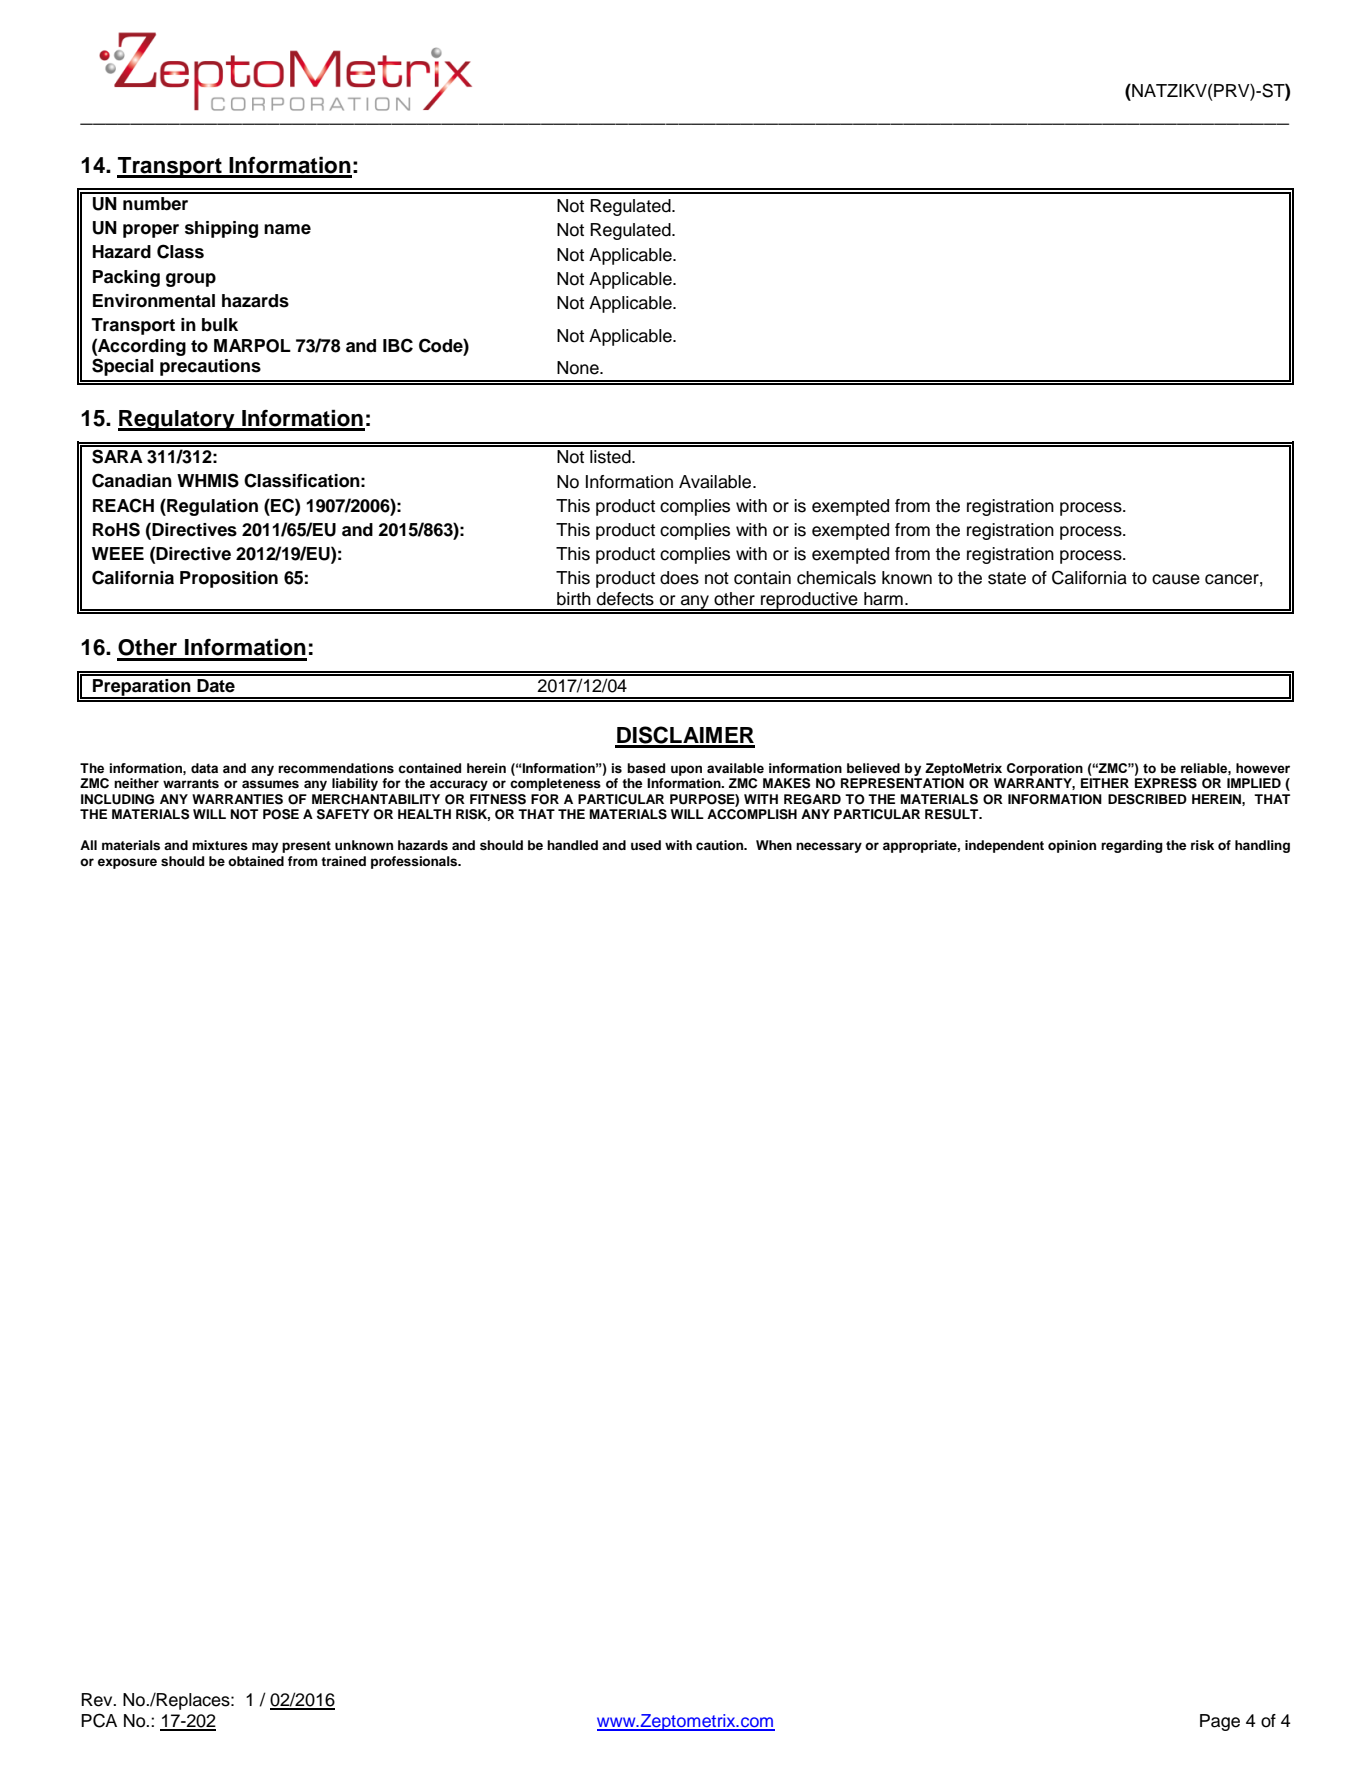  What do you see at coordinates (98, 1700) in the page?
I see `Rev` at bounding box center [98, 1700].
